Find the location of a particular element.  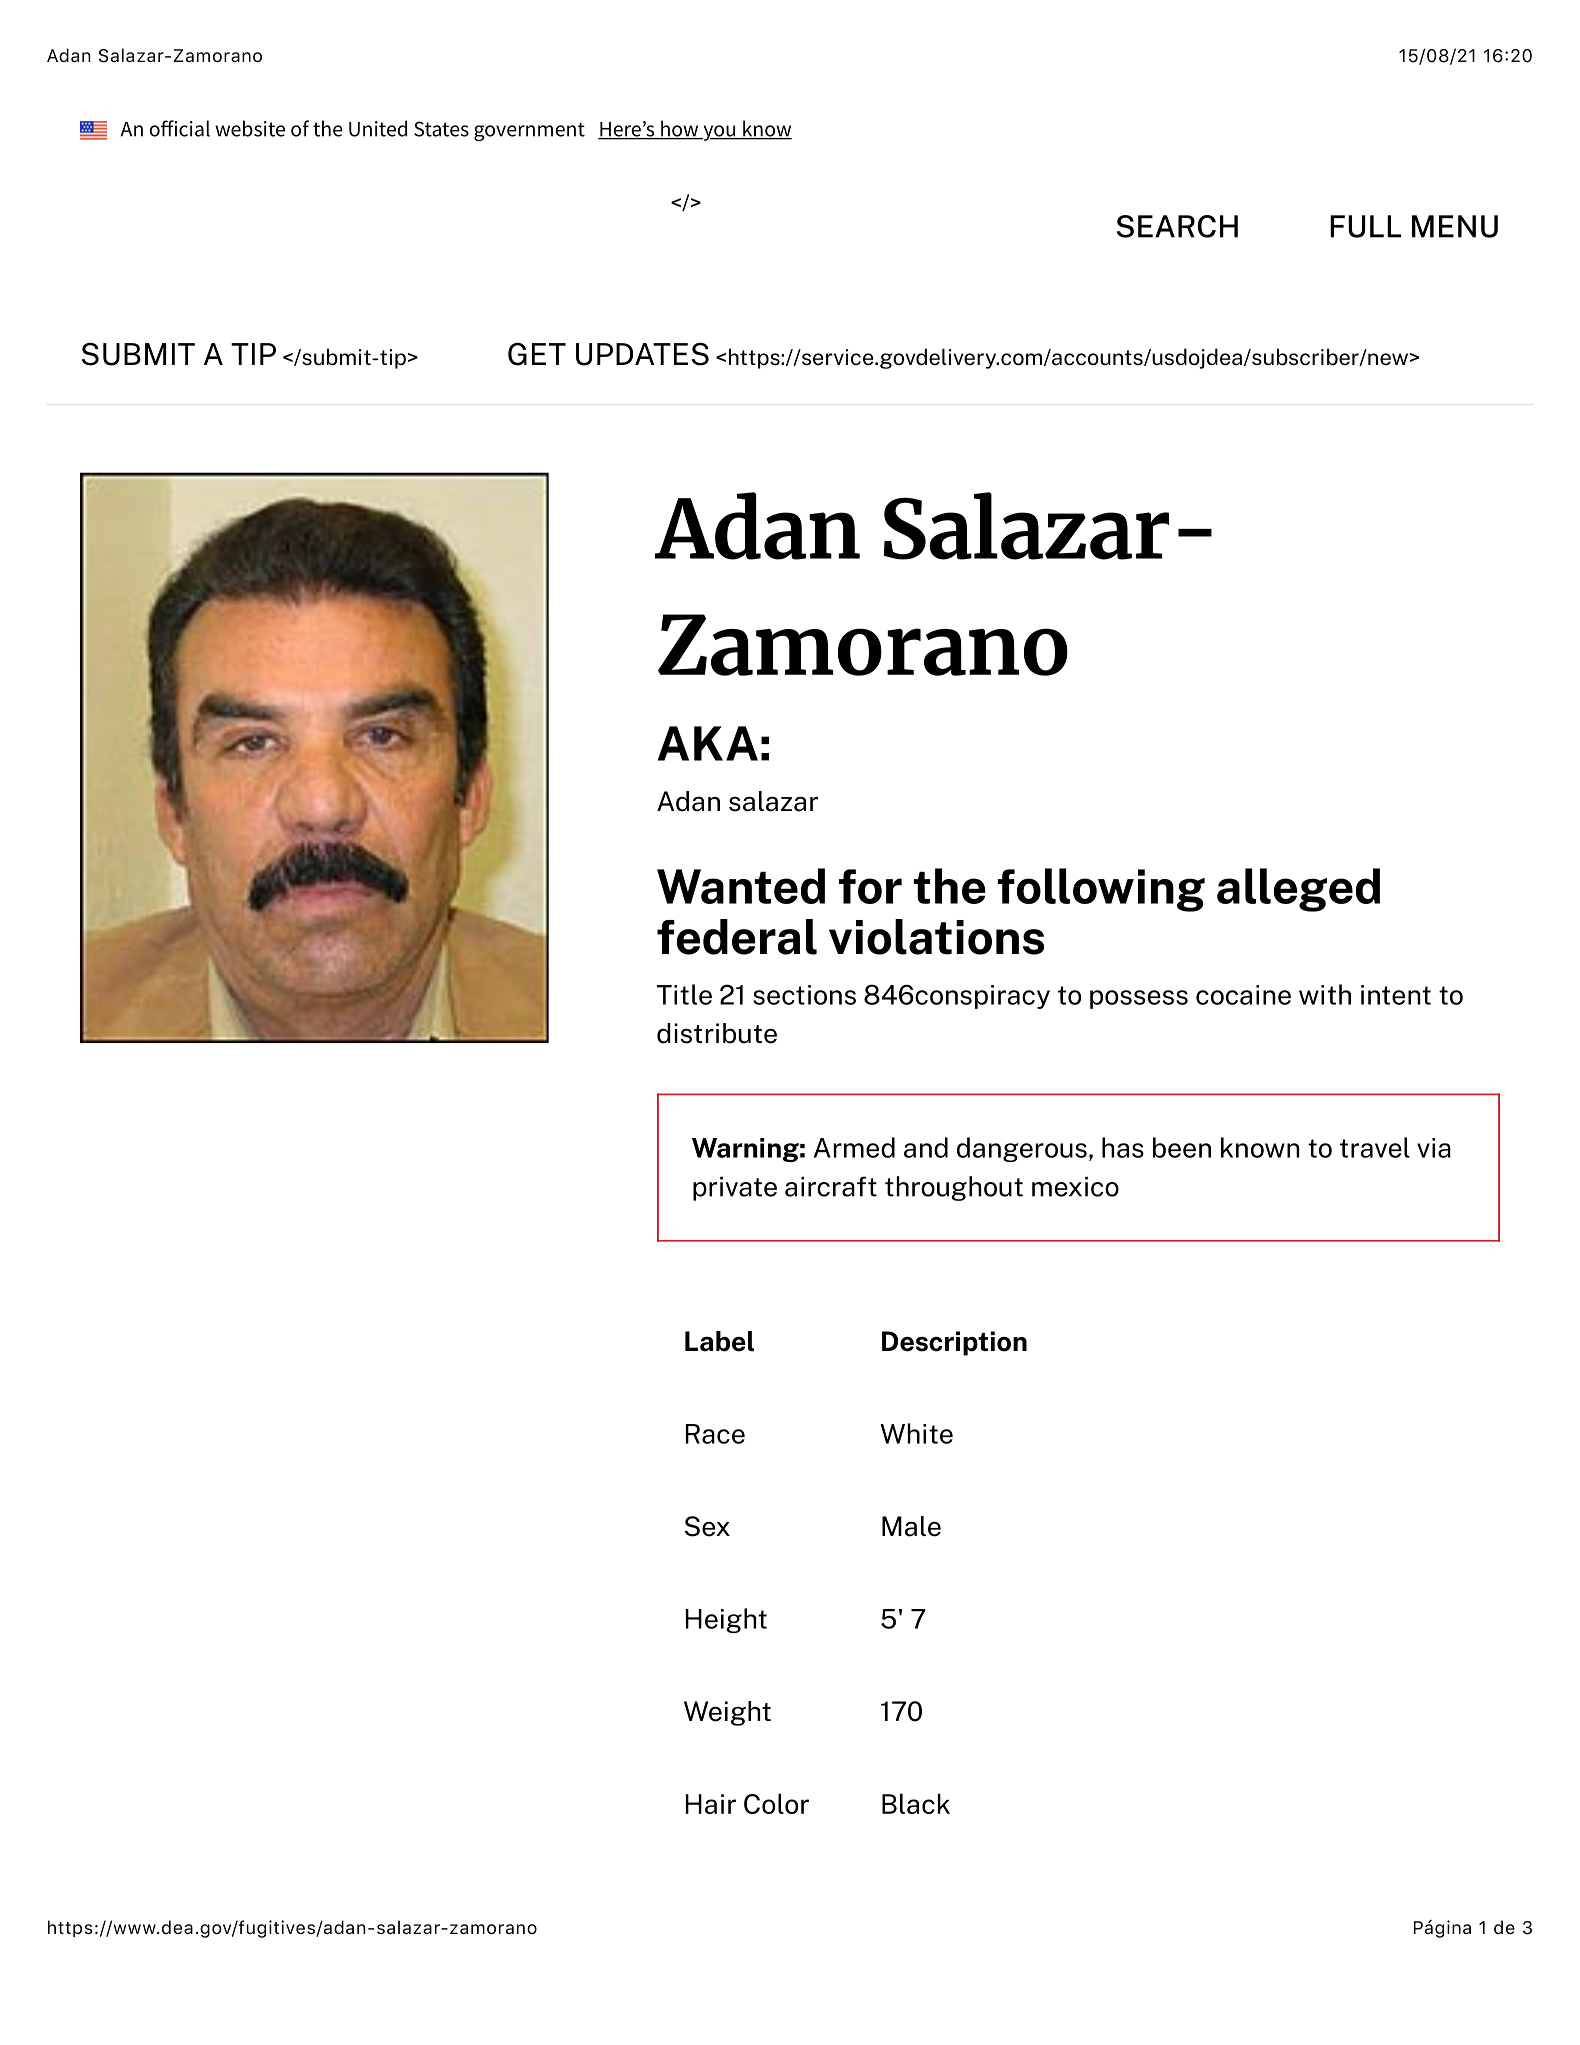

Black is located at coordinates (916, 1803).
